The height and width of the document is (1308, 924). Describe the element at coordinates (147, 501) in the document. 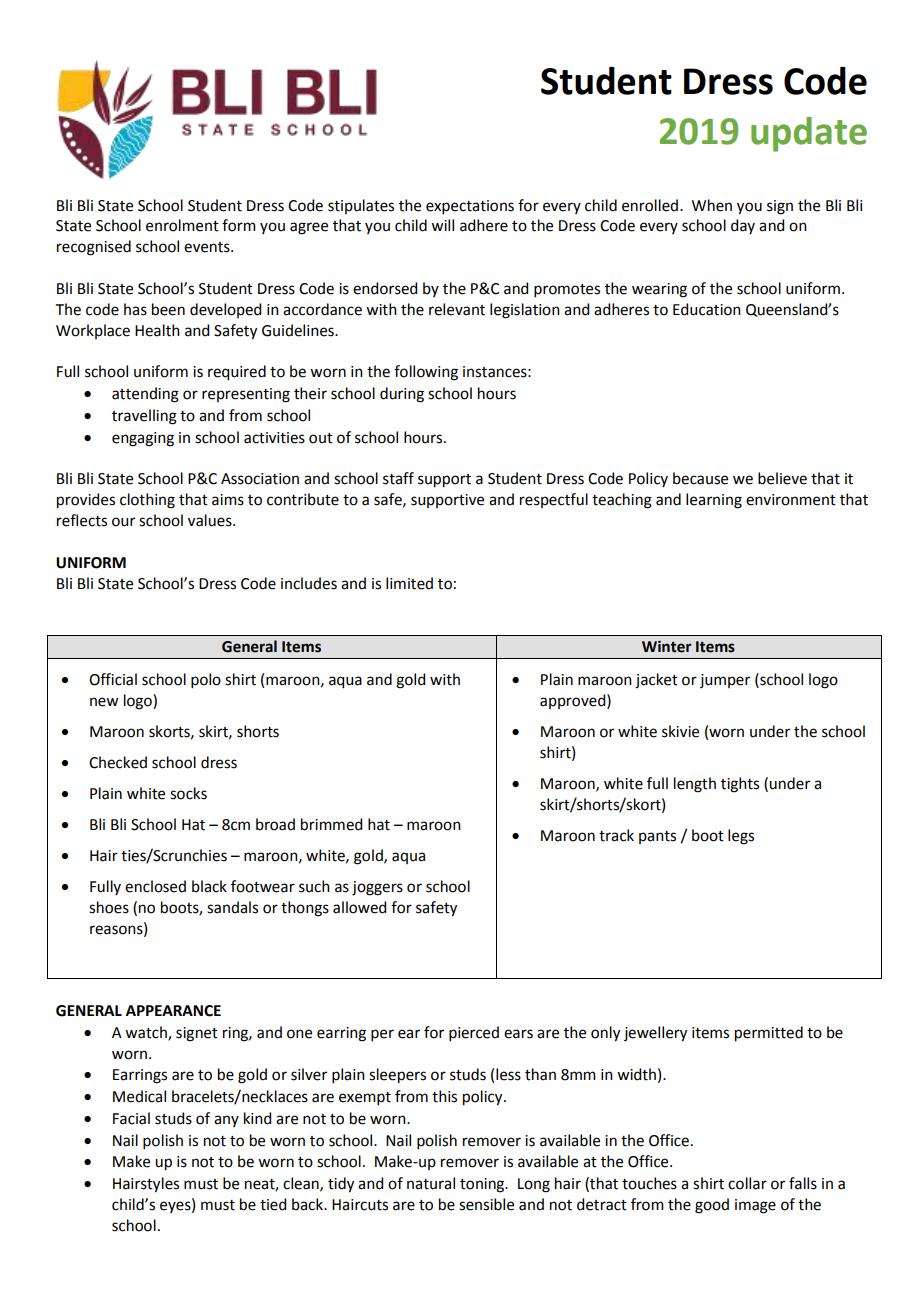

I see `clothing` at that location.
